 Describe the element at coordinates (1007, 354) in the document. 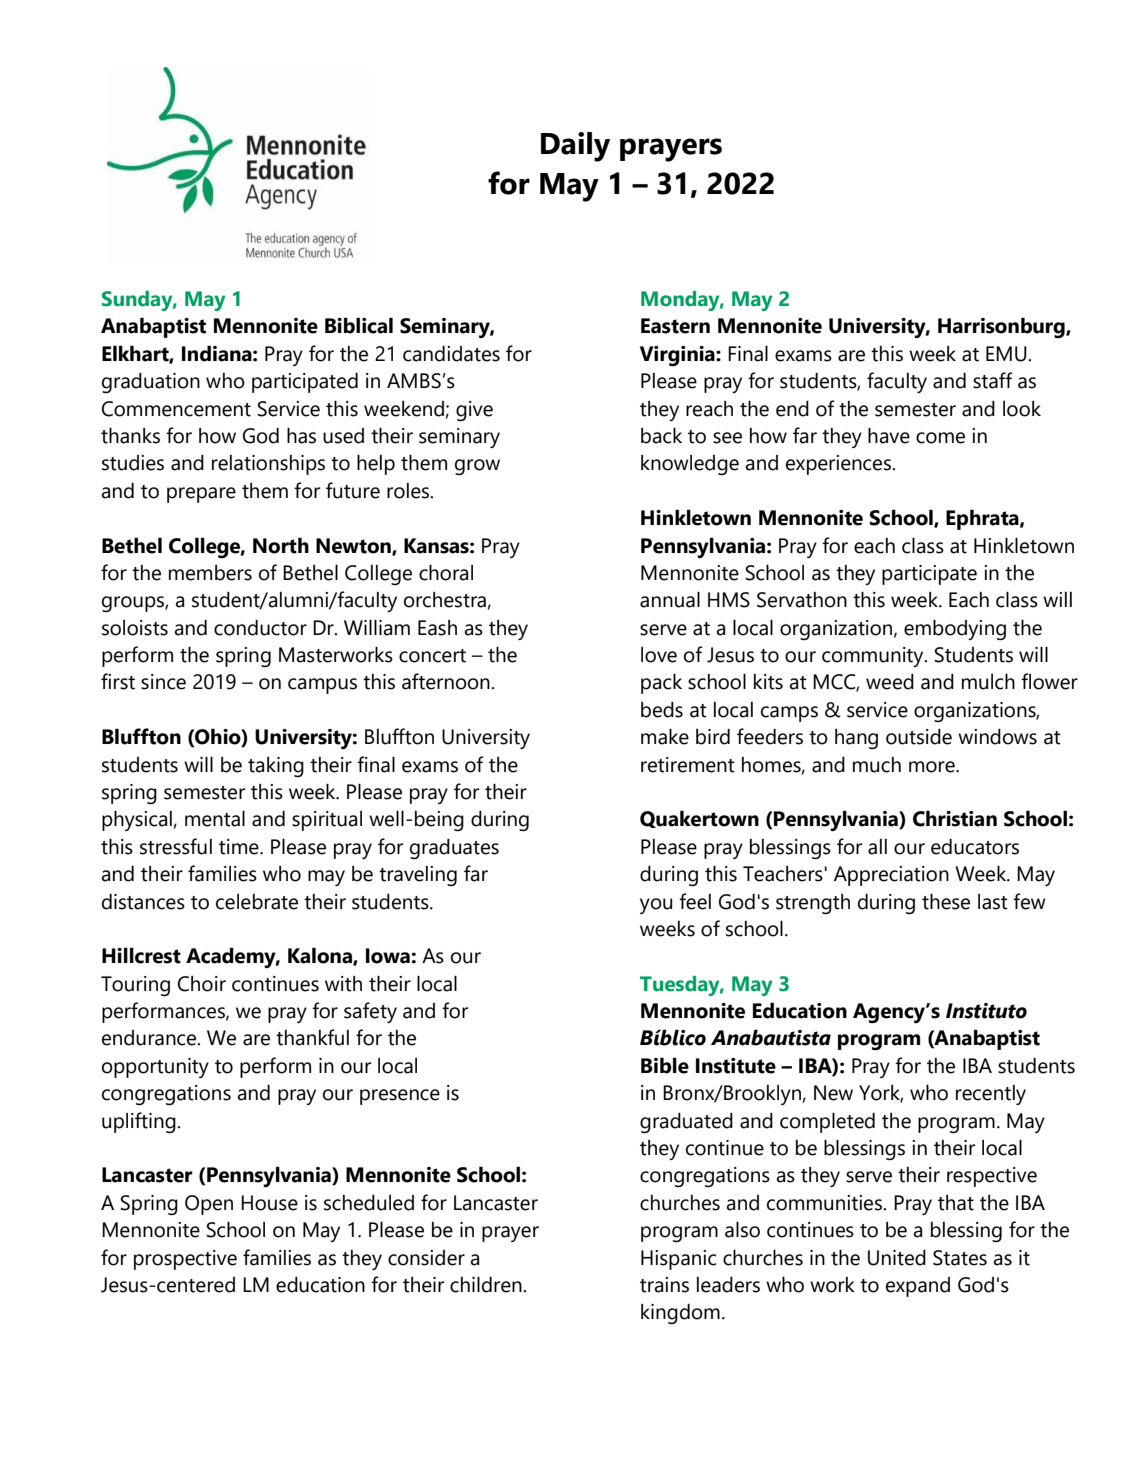

I see `EMU` at that location.
